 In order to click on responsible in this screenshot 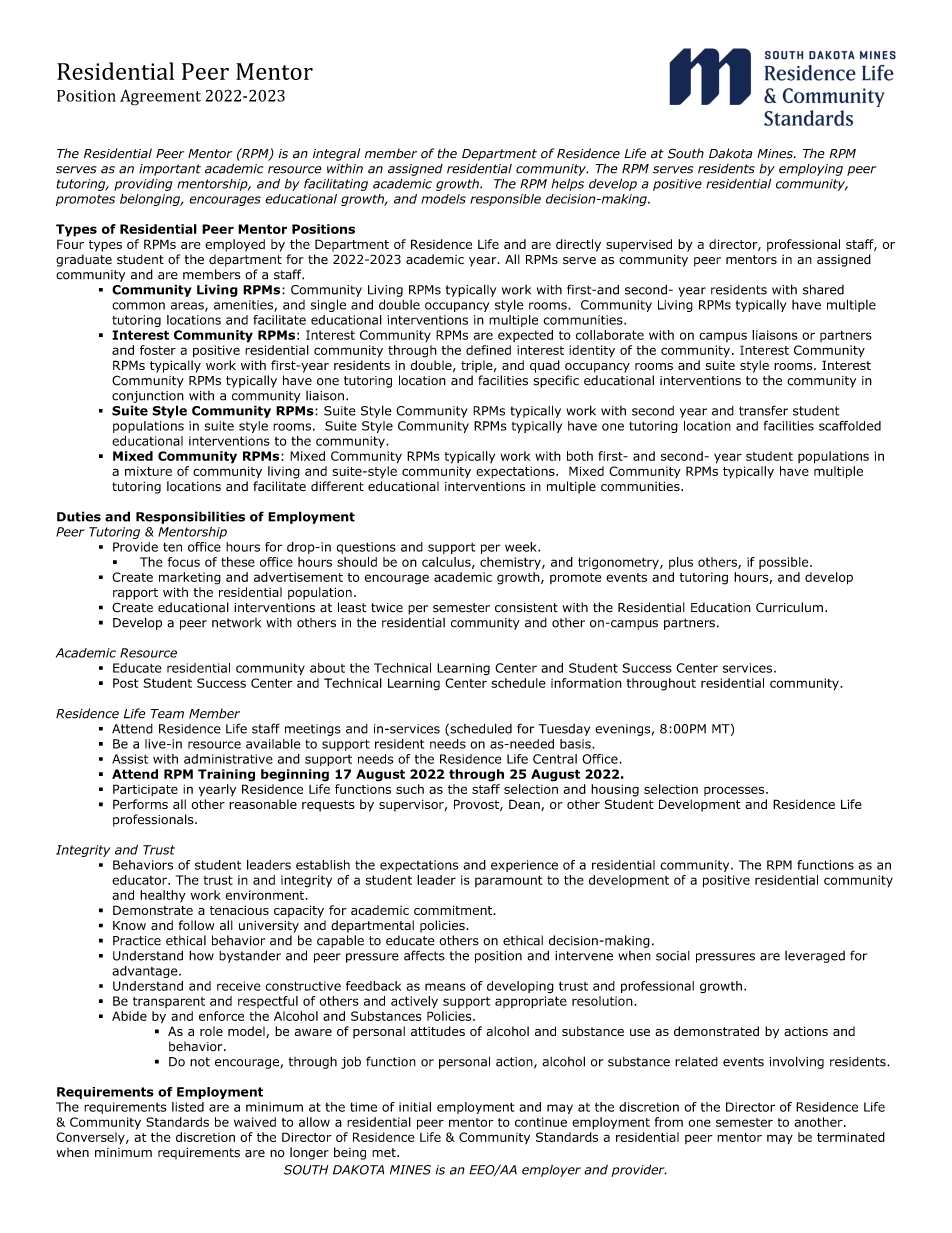, I will do `click(505, 200)`.
